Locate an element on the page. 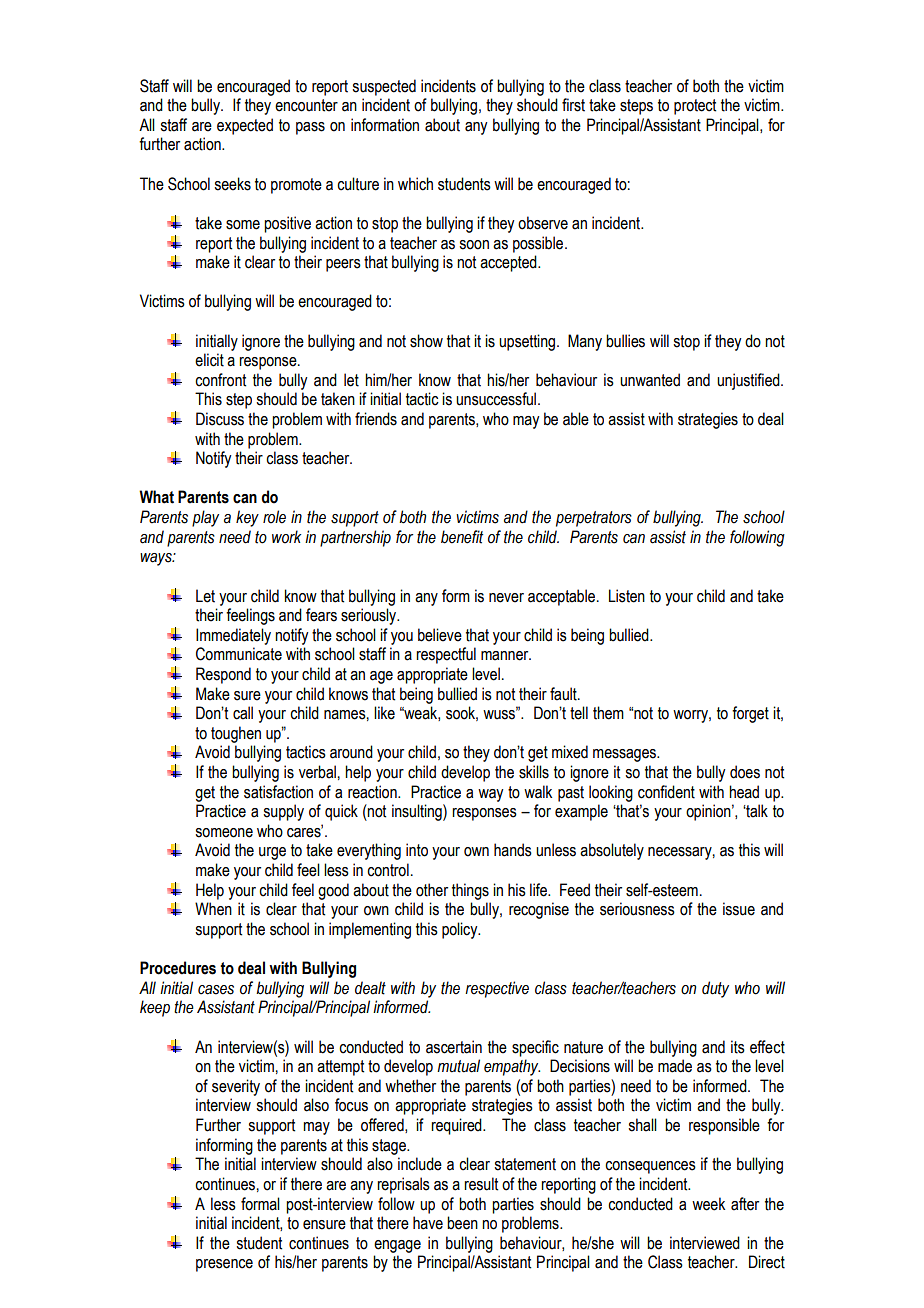 The height and width of the image is (1308, 924). expected is located at coordinates (245, 126).
